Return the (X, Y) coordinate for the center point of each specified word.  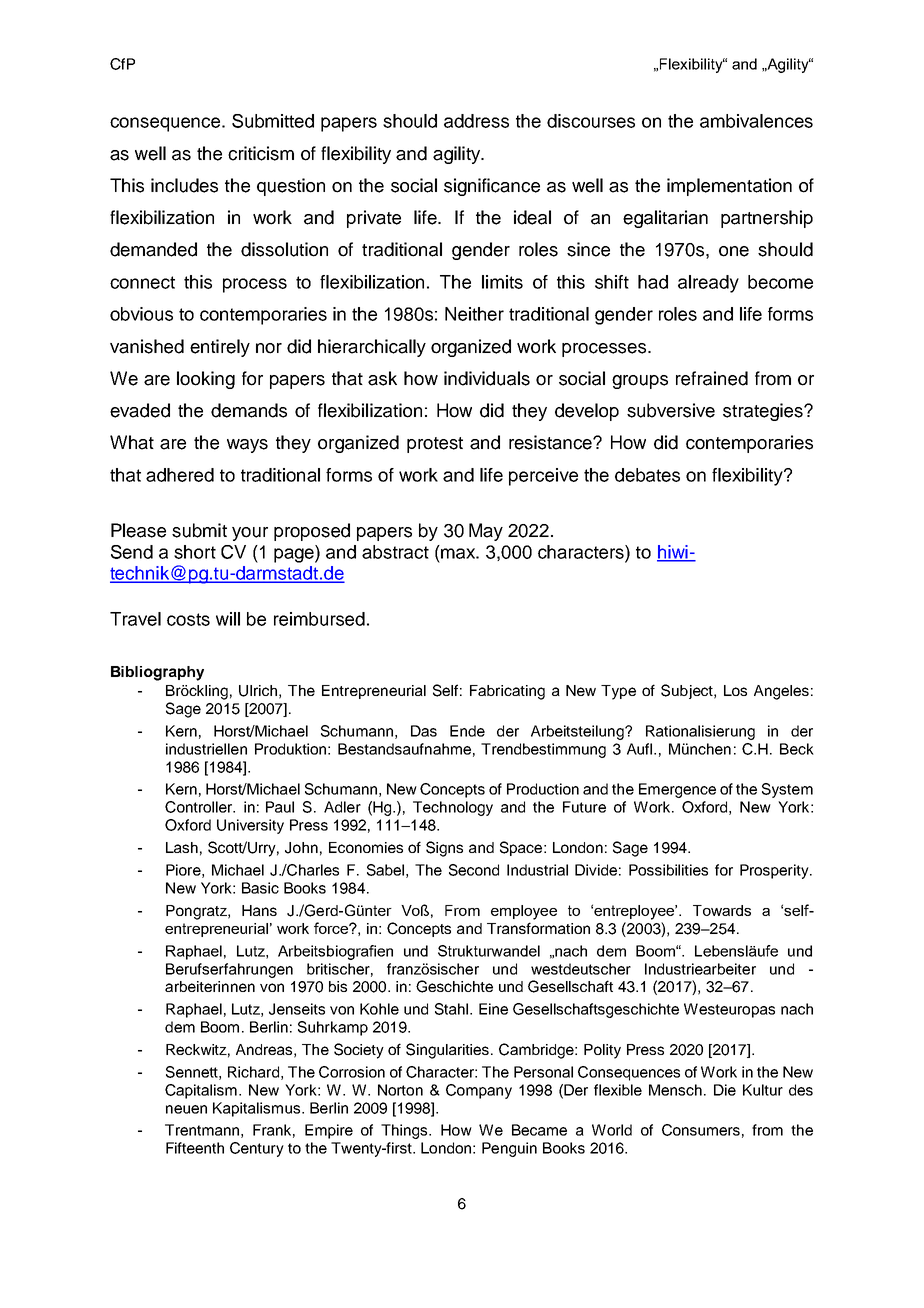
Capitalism (201, 1091)
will (228, 619)
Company (479, 1091)
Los (735, 690)
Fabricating (507, 692)
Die (725, 1090)
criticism (261, 153)
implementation (729, 187)
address (476, 121)
